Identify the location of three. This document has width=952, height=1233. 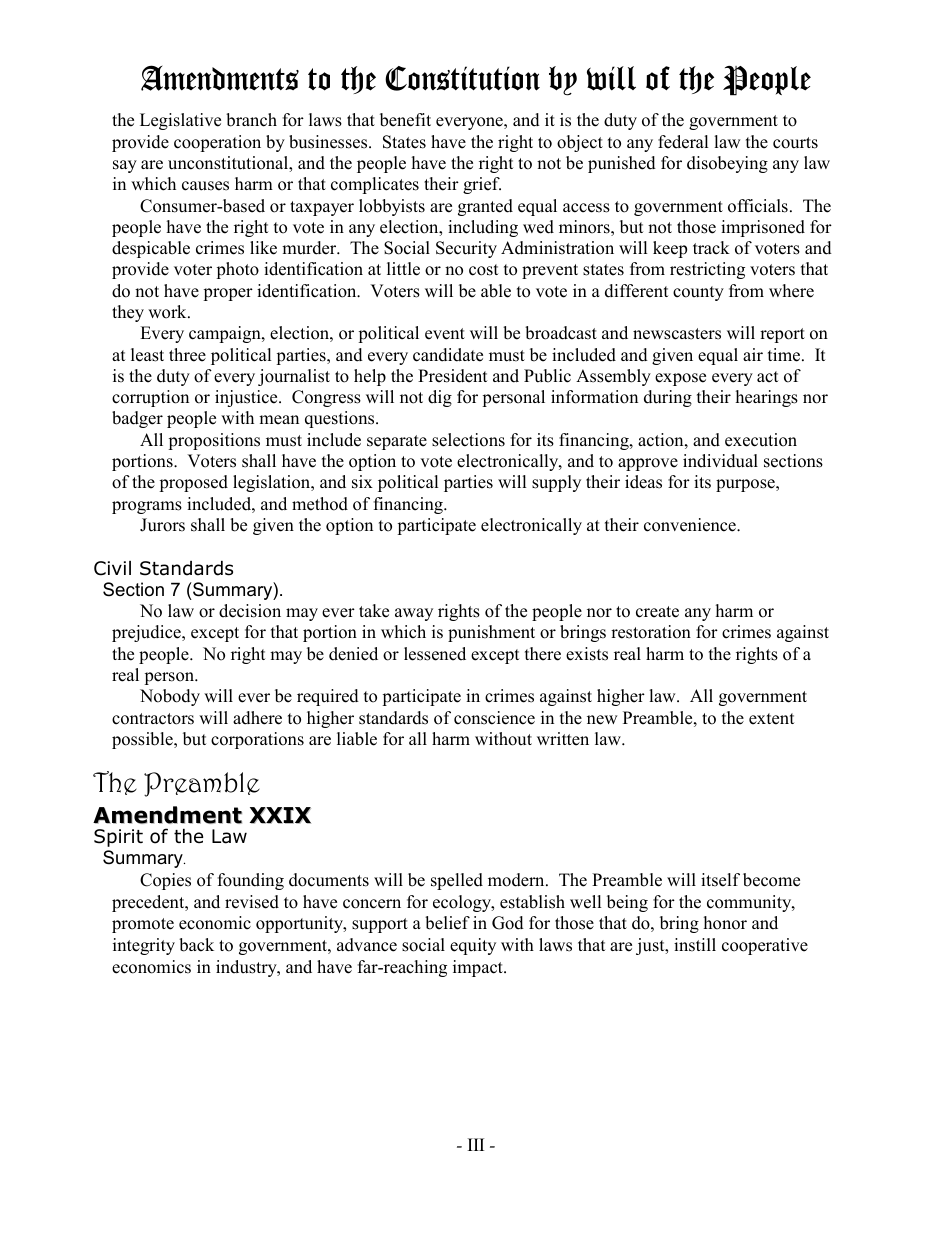
(187, 355).
